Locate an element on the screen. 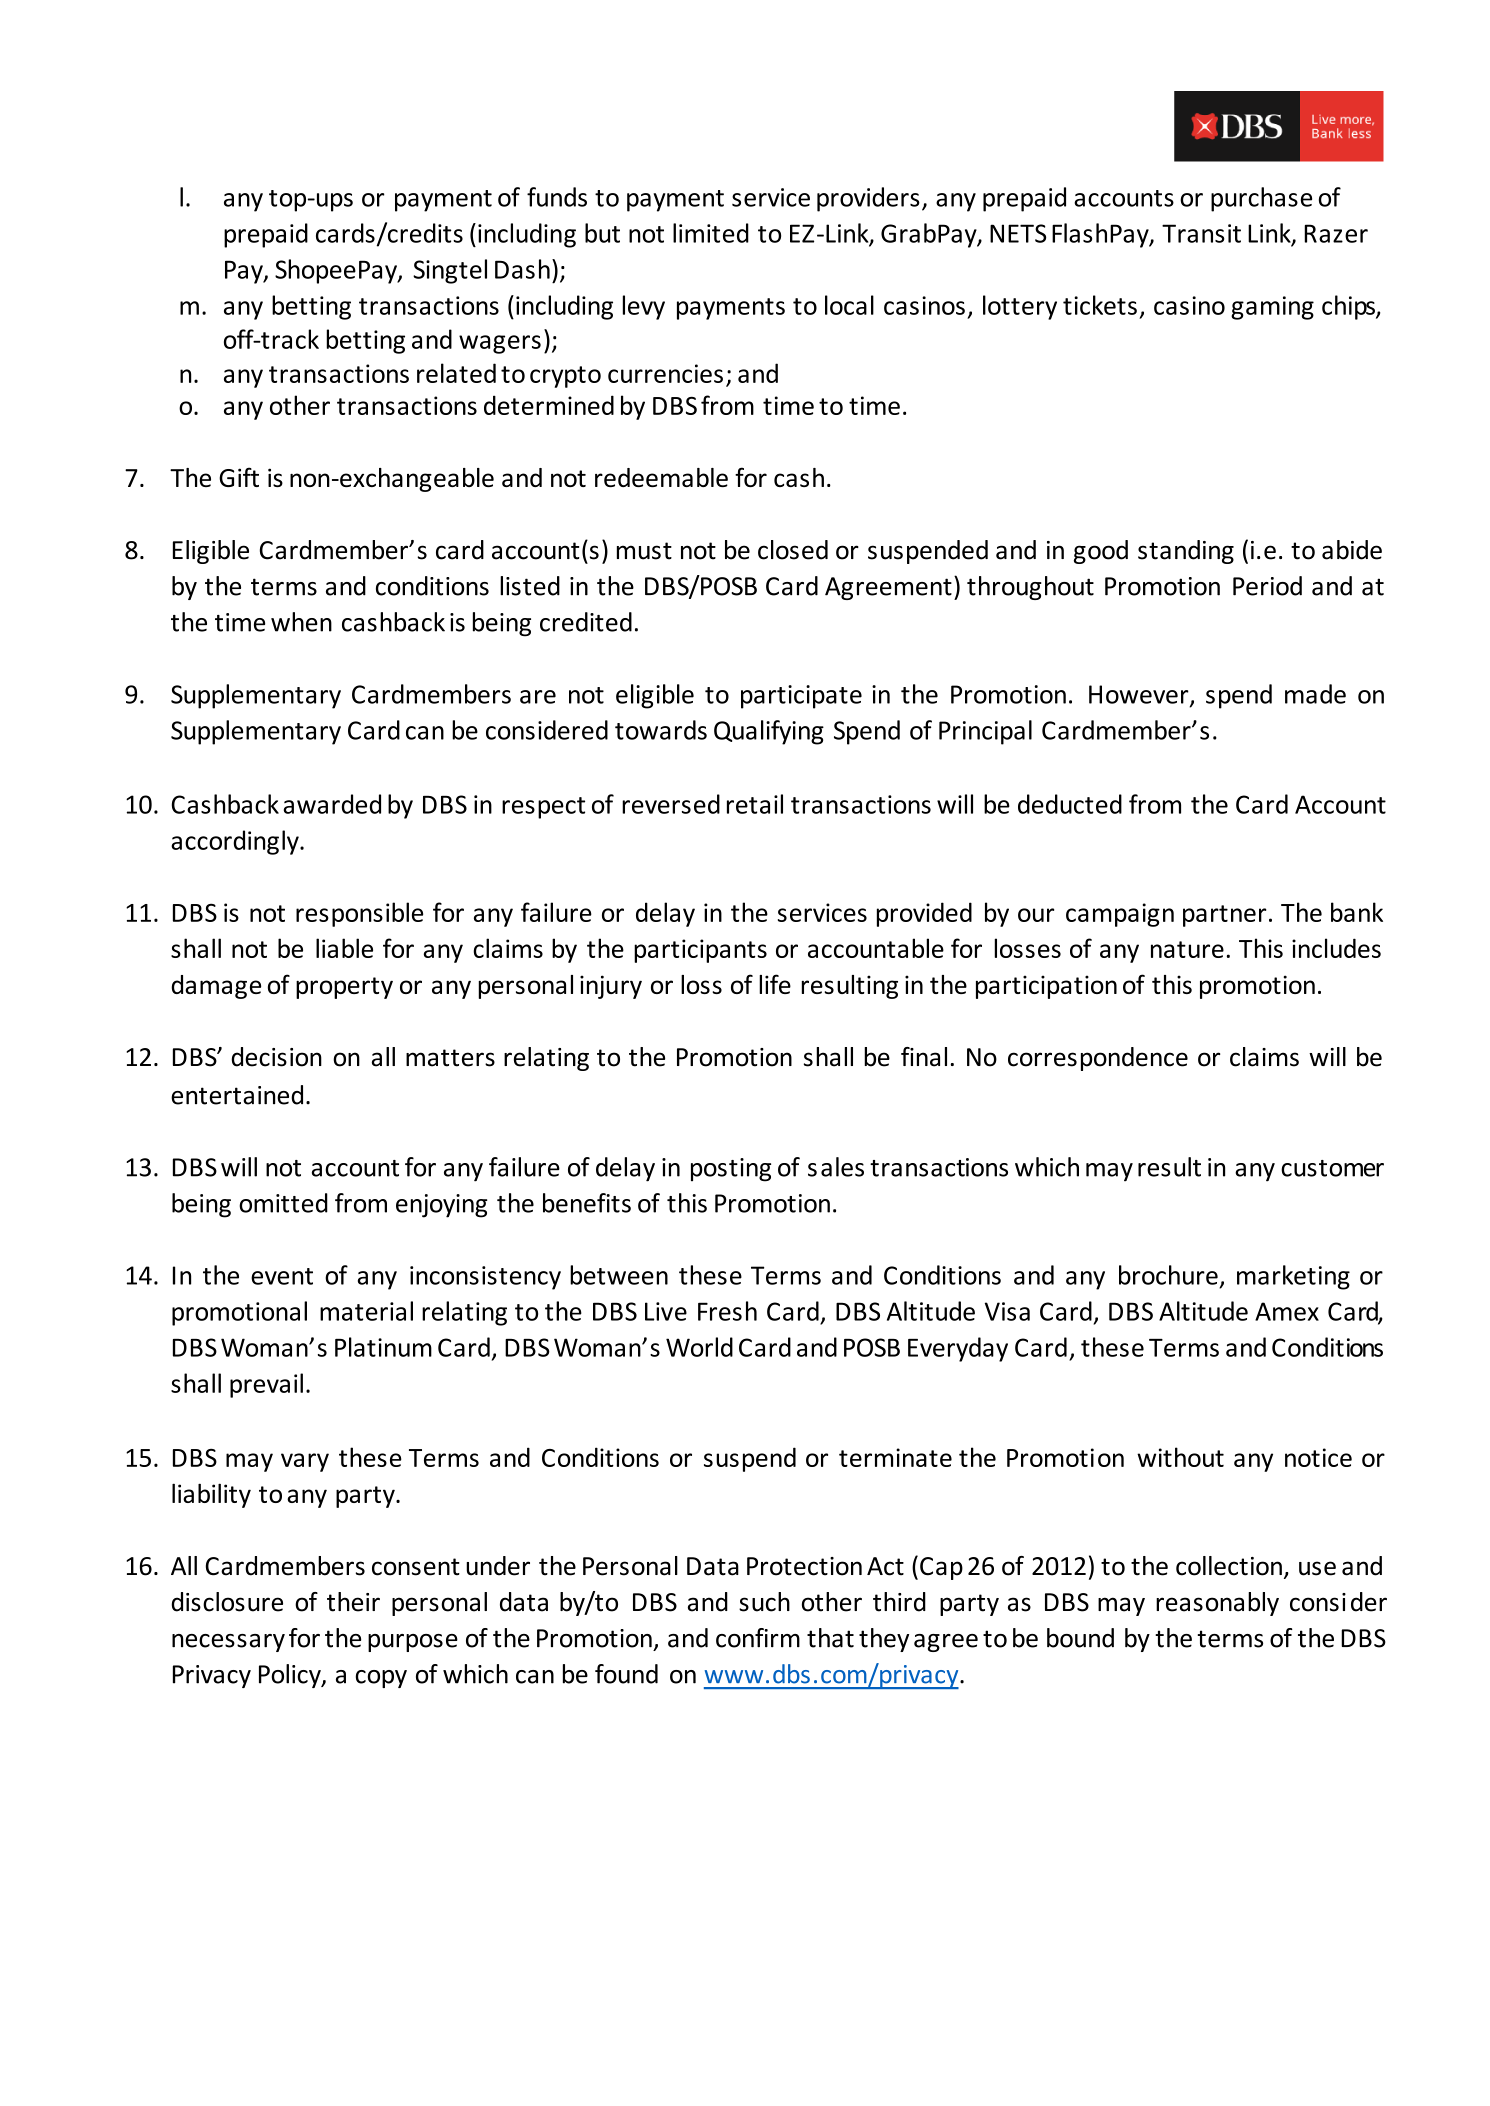 The height and width of the screenshot is (2106, 1490). sales is located at coordinates (836, 1167).
